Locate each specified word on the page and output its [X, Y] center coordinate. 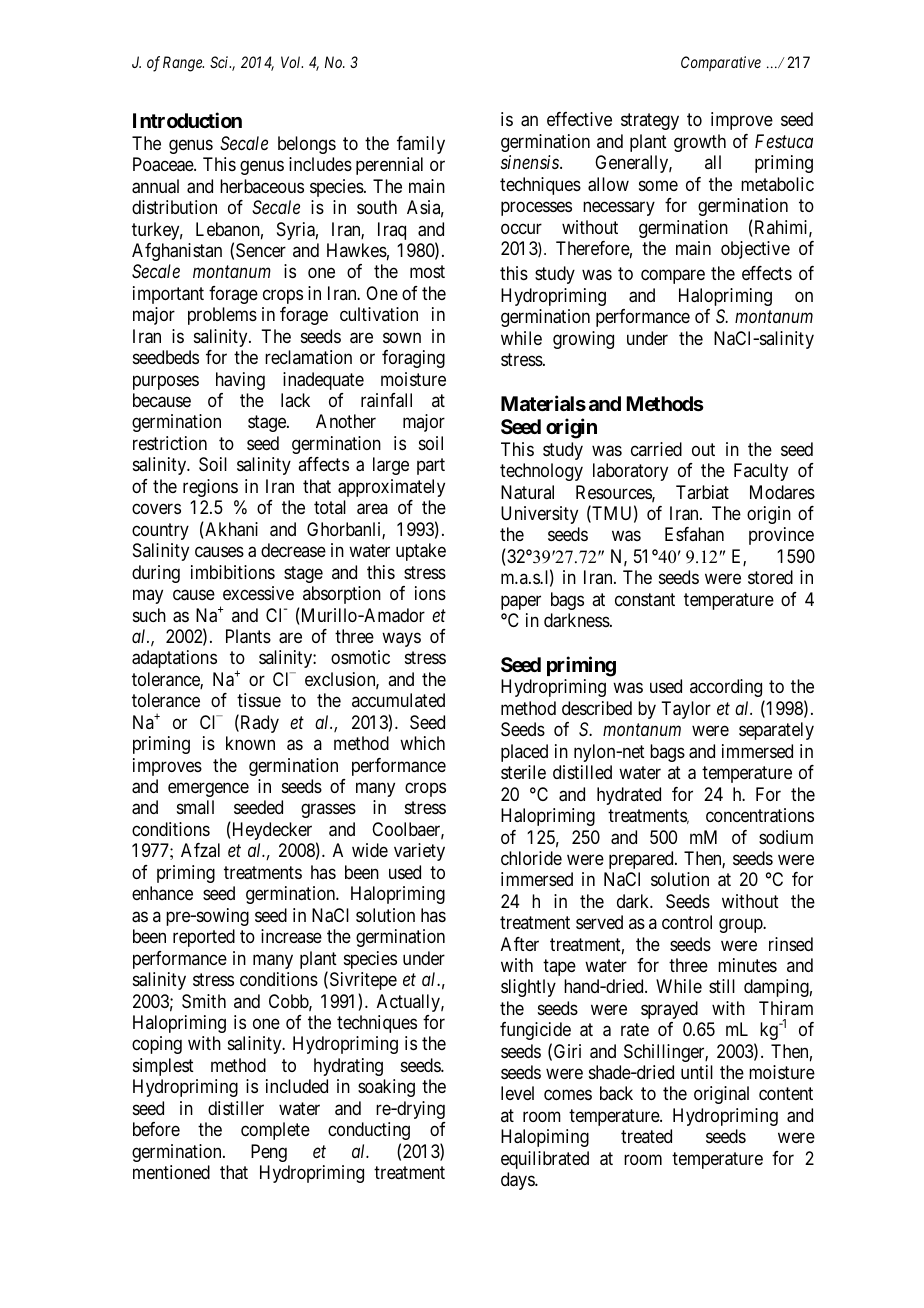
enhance [162, 893]
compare [673, 277]
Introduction [187, 120]
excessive [258, 593]
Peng [269, 1153]
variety [419, 852]
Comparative [721, 63]
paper [521, 602]
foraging [413, 359]
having [240, 381]
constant [645, 599]
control [687, 922]
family [421, 145]
